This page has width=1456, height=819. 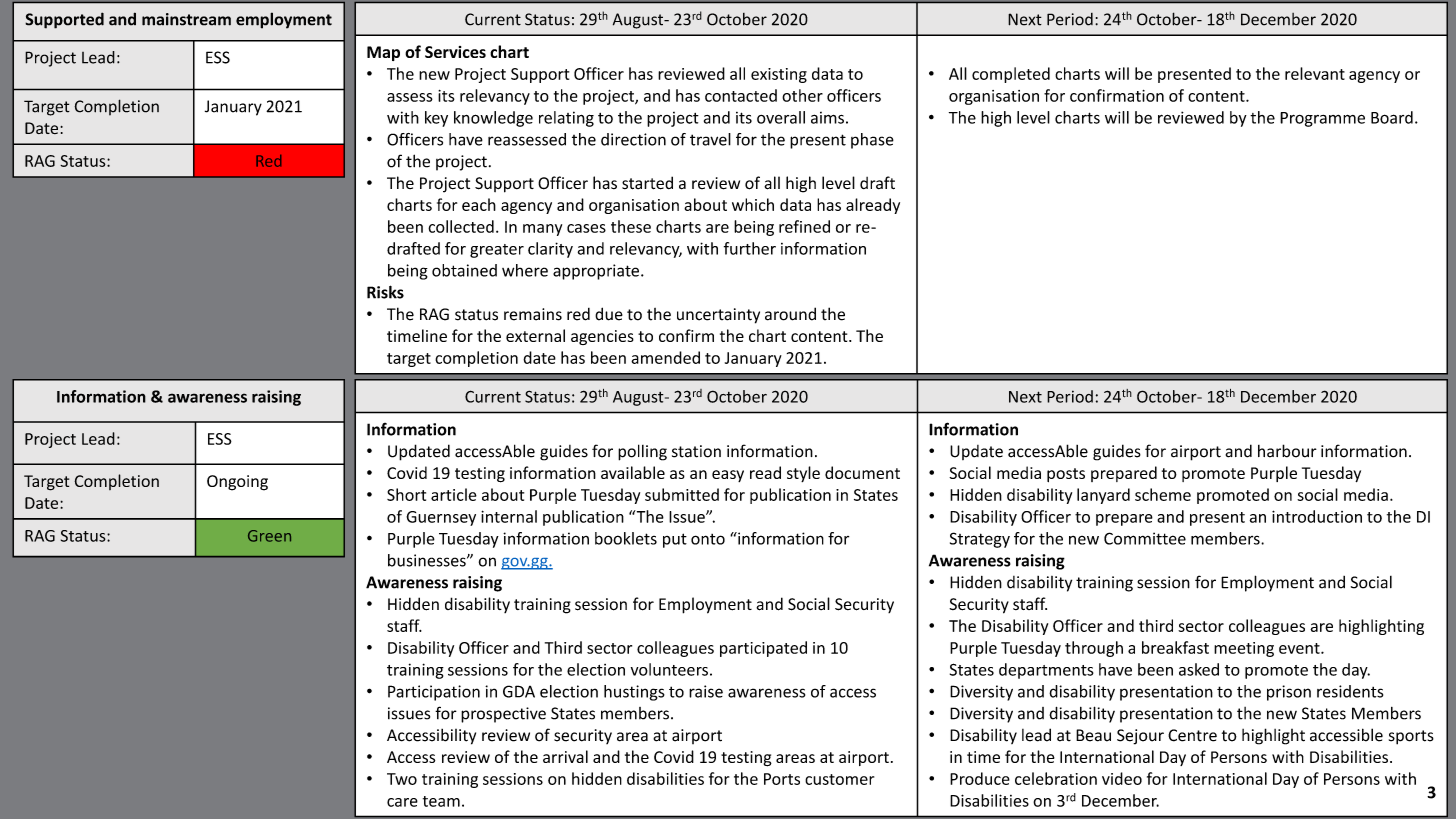 What do you see at coordinates (790, 314) in the page?
I see `around` at bounding box center [790, 314].
